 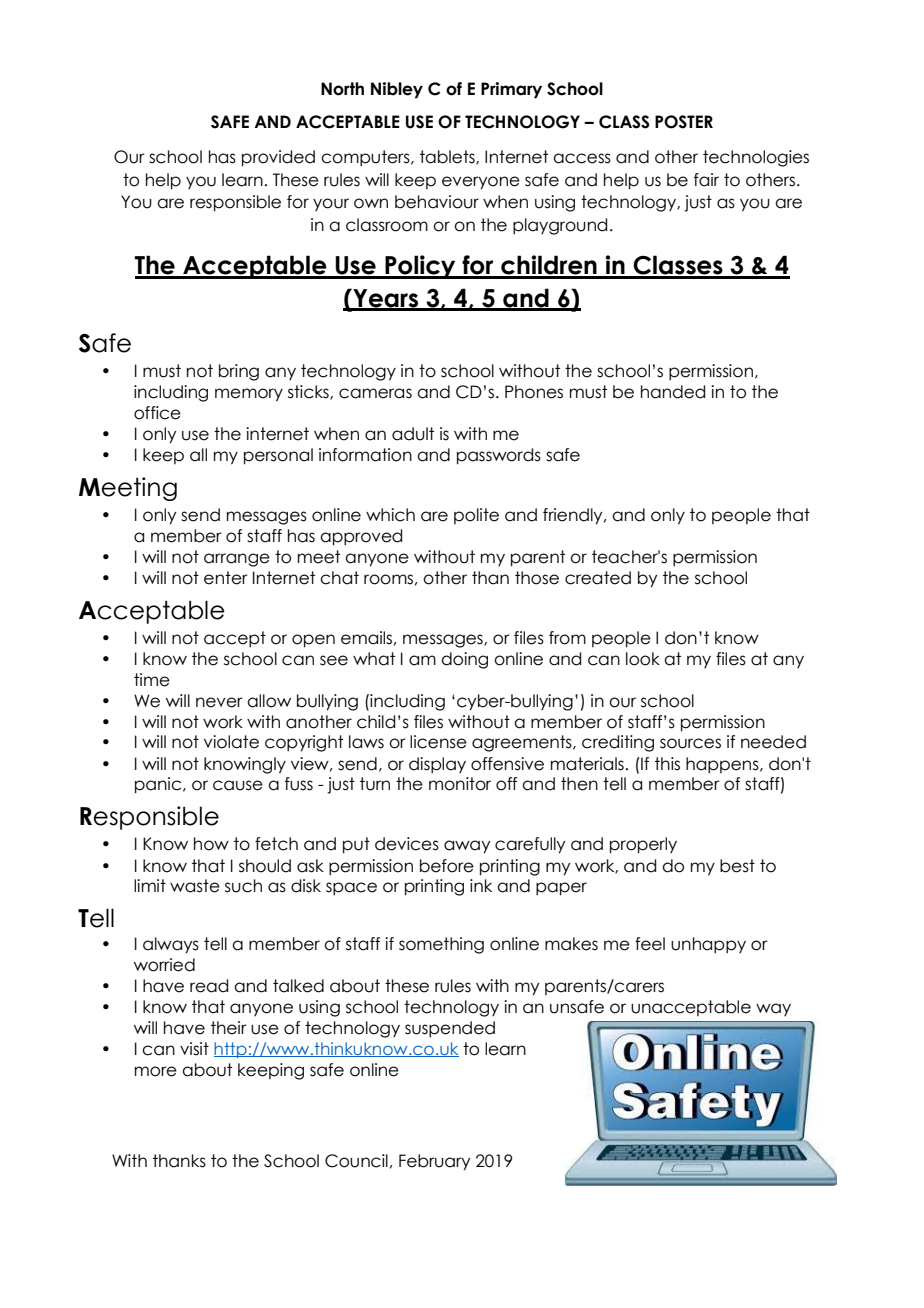 What do you see at coordinates (690, 743) in the document?
I see `sources` at bounding box center [690, 743].
